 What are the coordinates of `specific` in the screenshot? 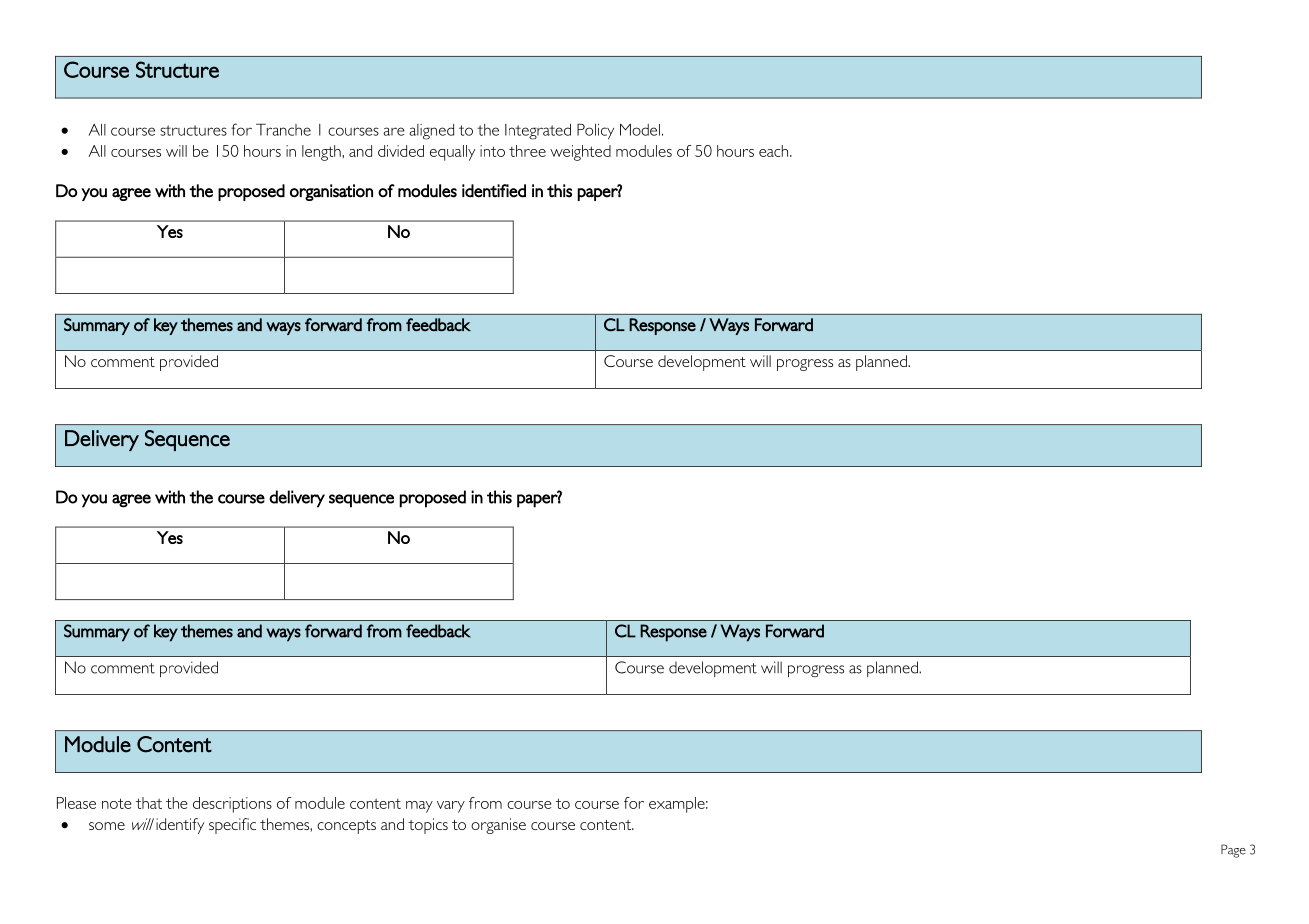 It's located at (232, 826).
